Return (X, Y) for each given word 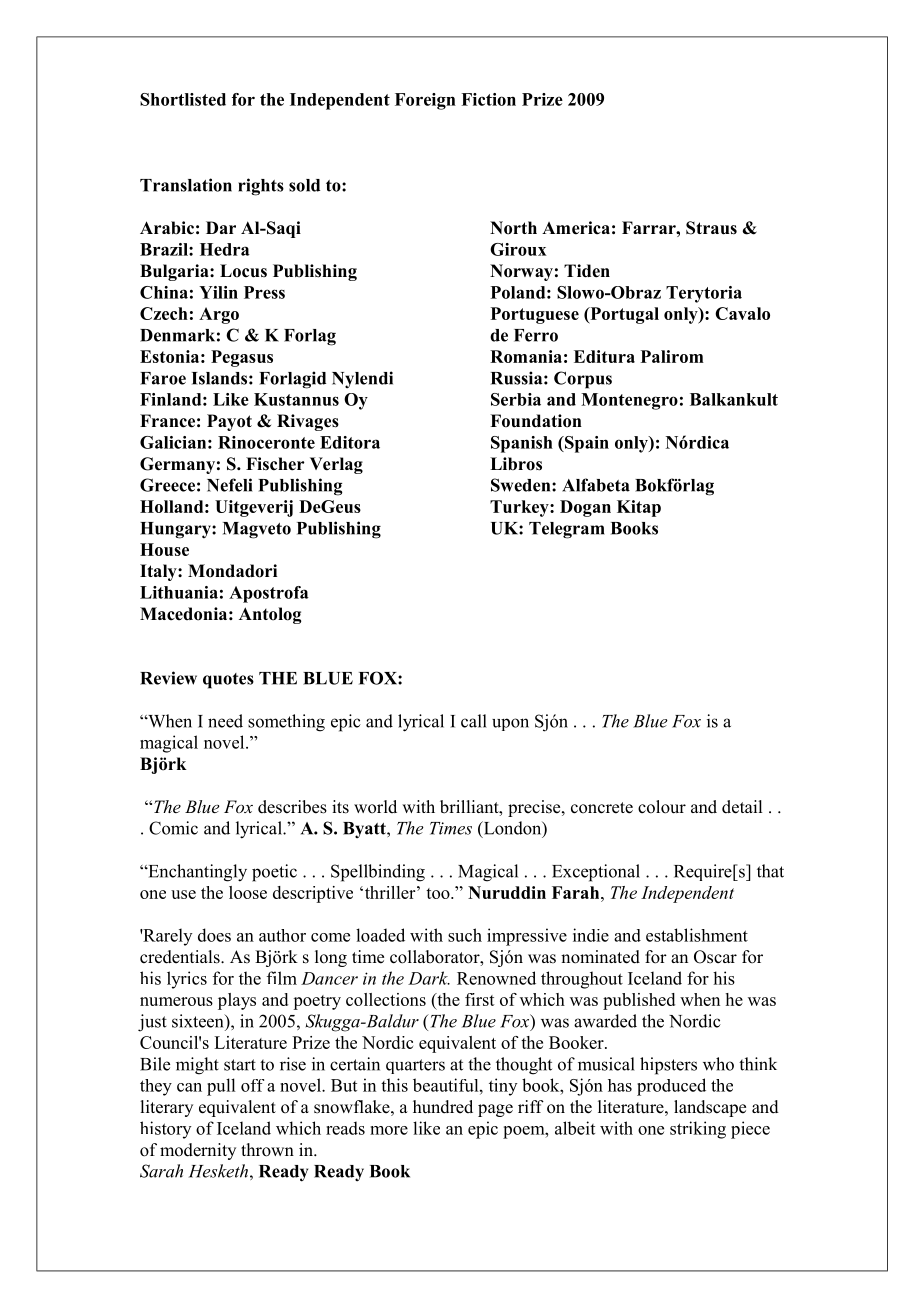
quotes (228, 681)
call (474, 721)
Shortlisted (183, 99)
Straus (711, 228)
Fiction (488, 99)
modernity (198, 1151)
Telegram (567, 530)
